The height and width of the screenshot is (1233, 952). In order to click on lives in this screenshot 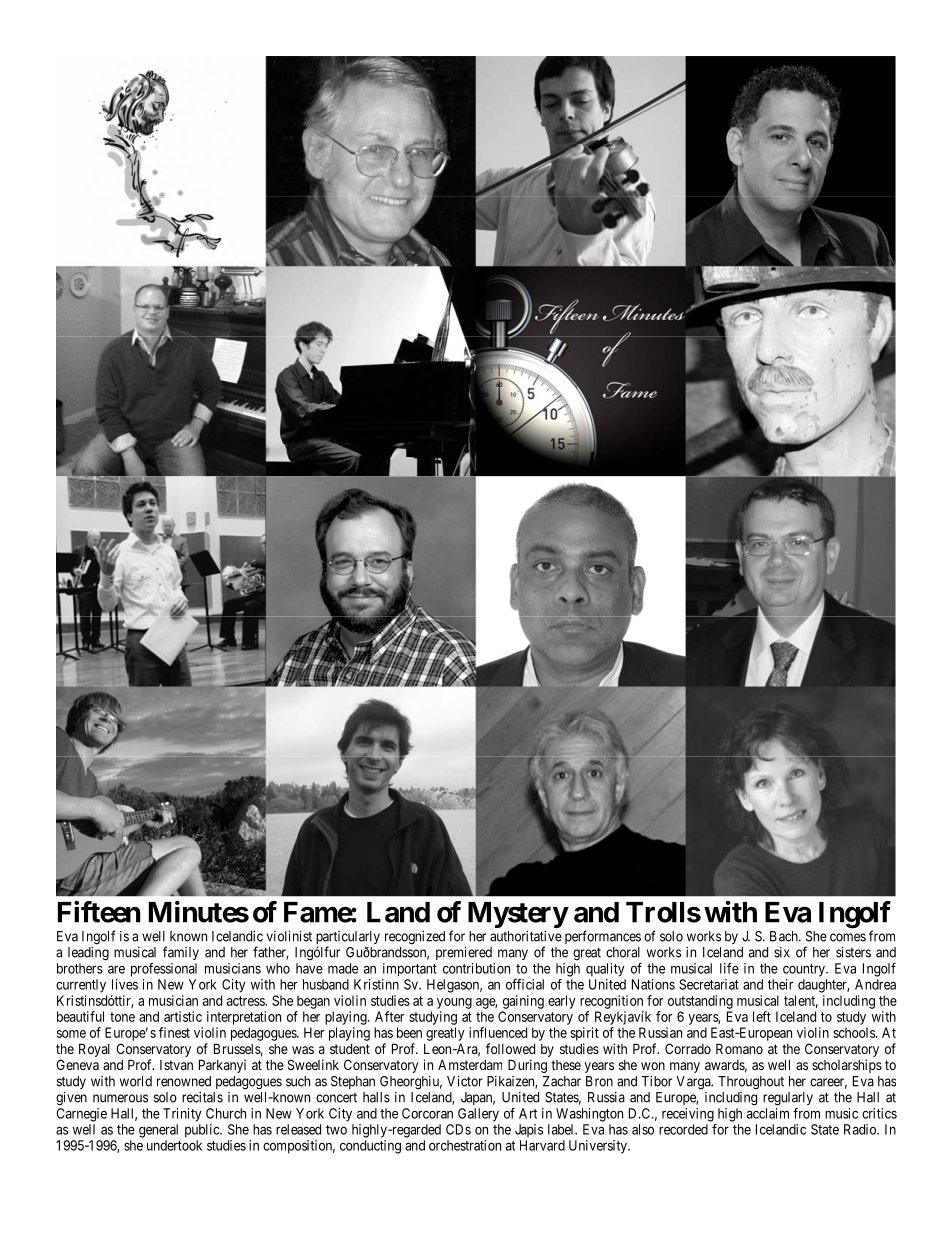, I will do `click(125, 984)`.
